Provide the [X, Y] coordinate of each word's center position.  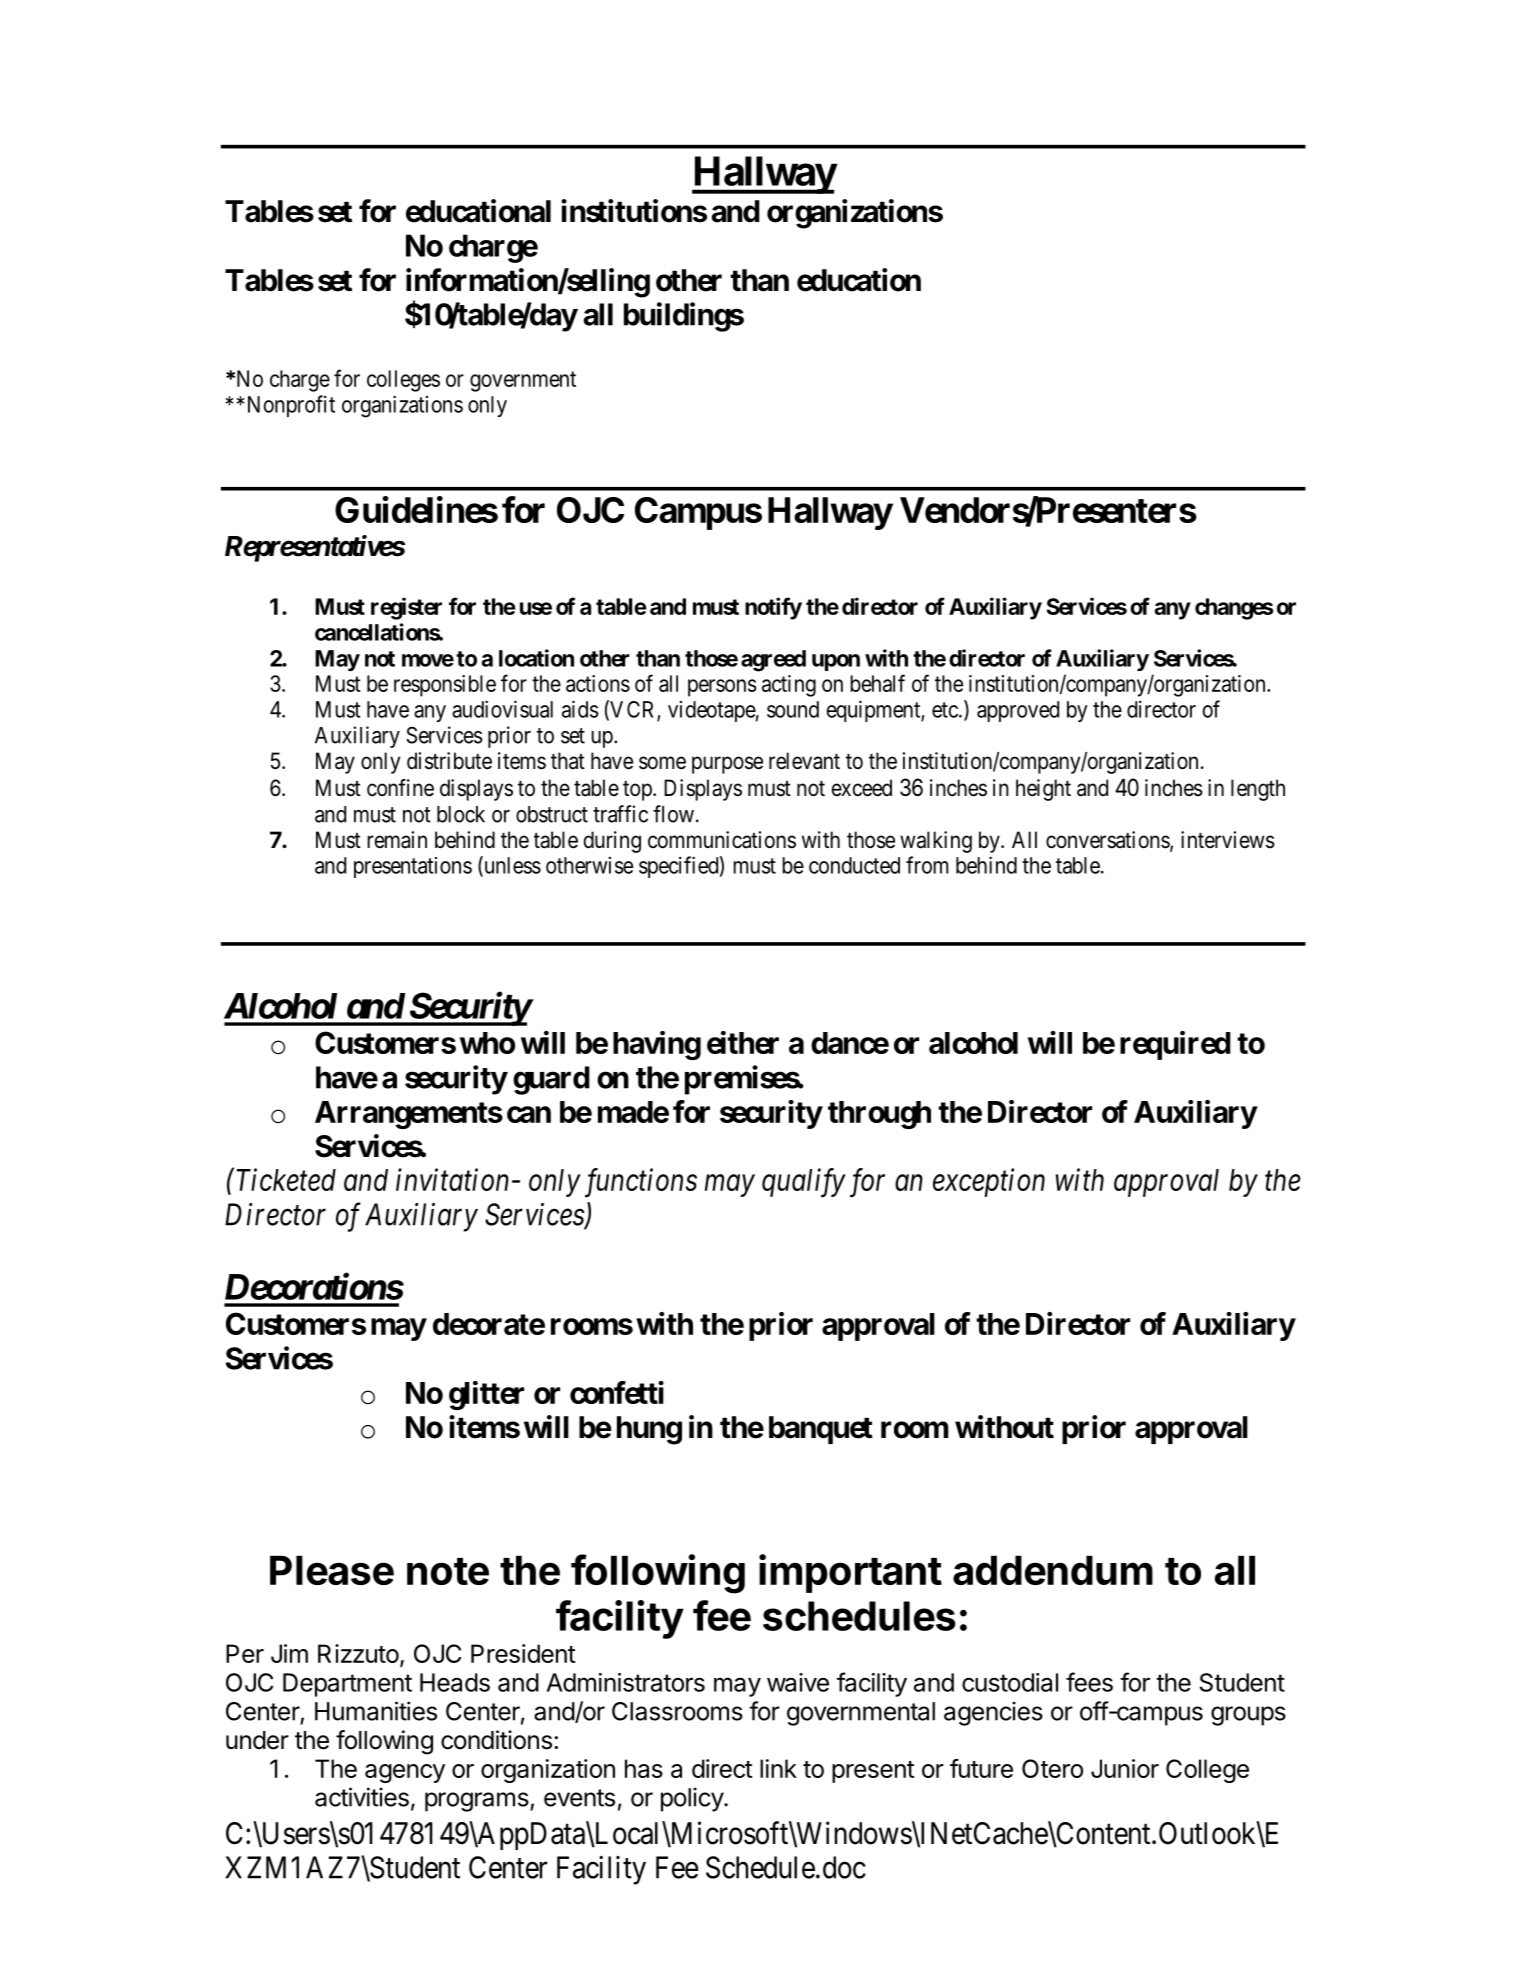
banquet [821, 1430]
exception [989, 1183]
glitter [486, 1395]
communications [722, 840]
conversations [1108, 841]
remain [397, 840]
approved [1018, 711]
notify [773, 608]
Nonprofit [291, 406]
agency [405, 1773]
